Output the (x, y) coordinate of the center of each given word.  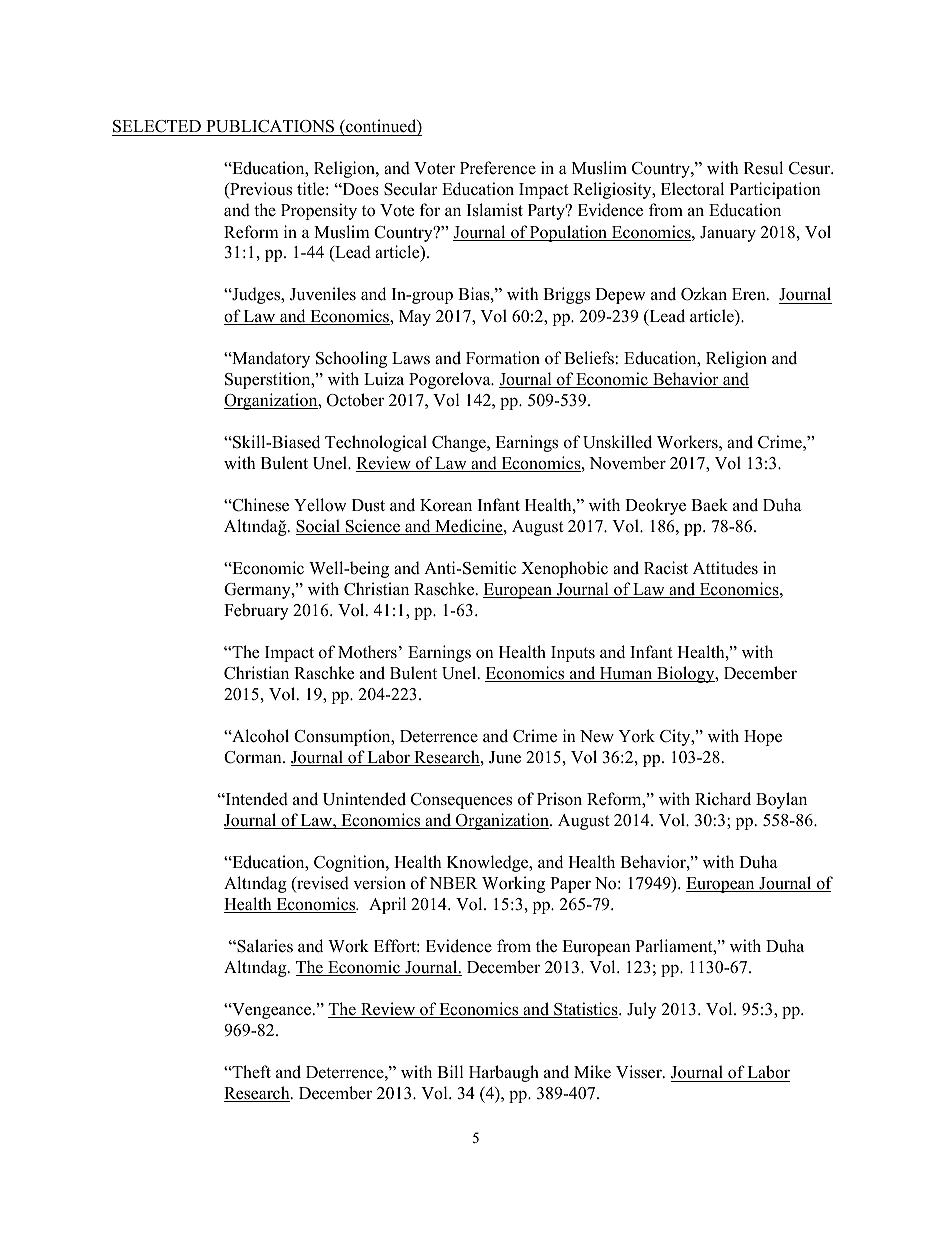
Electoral (692, 189)
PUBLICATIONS (270, 128)
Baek (709, 504)
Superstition (269, 380)
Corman (254, 757)
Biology (686, 674)
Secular (411, 189)
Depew (620, 296)
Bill (450, 1071)
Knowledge (489, 863)
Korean (446, 505)
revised (322, 884)
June (505, 757)
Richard (723, 799)
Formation (503, 358)
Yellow (320, 505)
